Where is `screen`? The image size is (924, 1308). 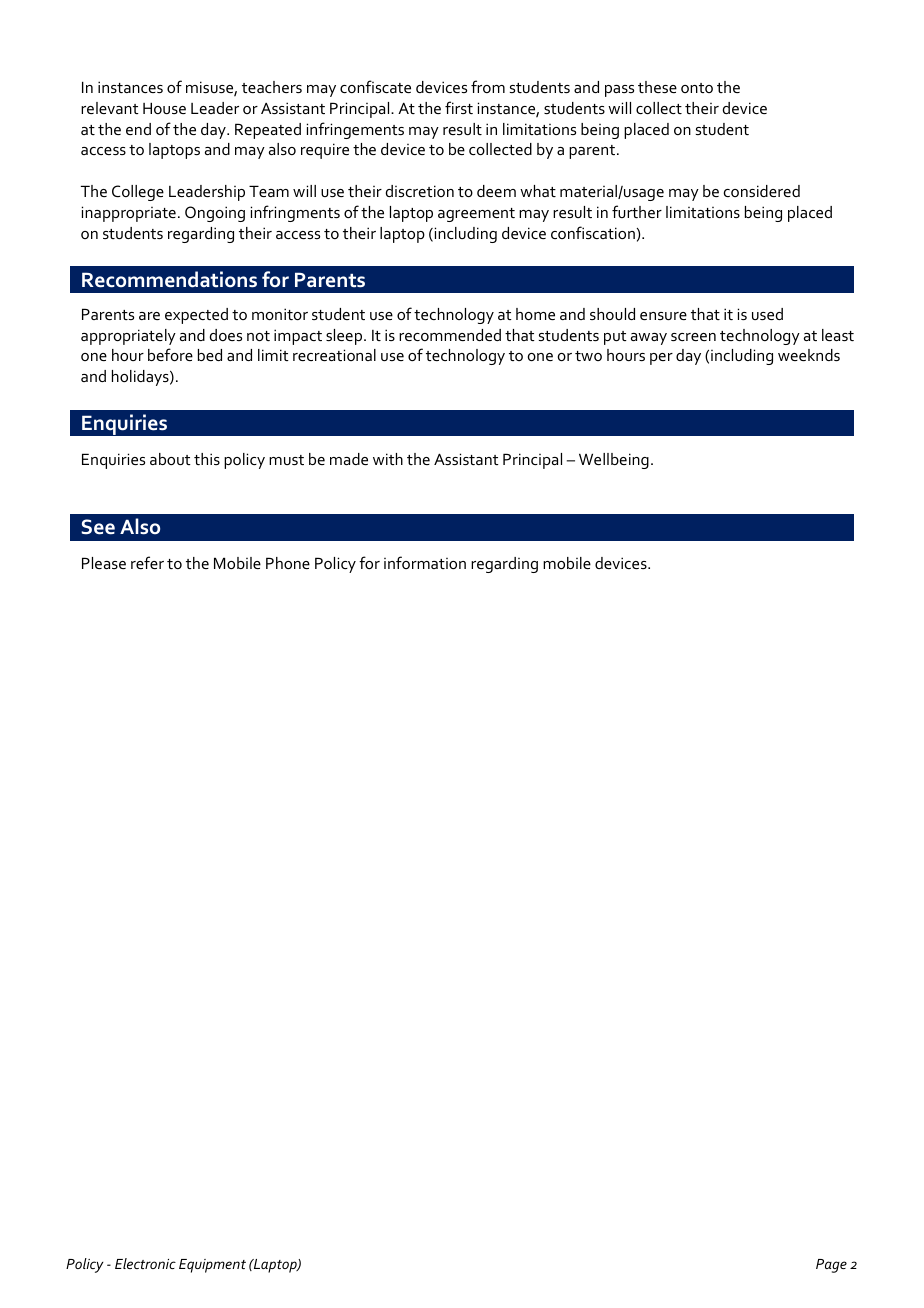
screen is located at coordinates (693, 337).
